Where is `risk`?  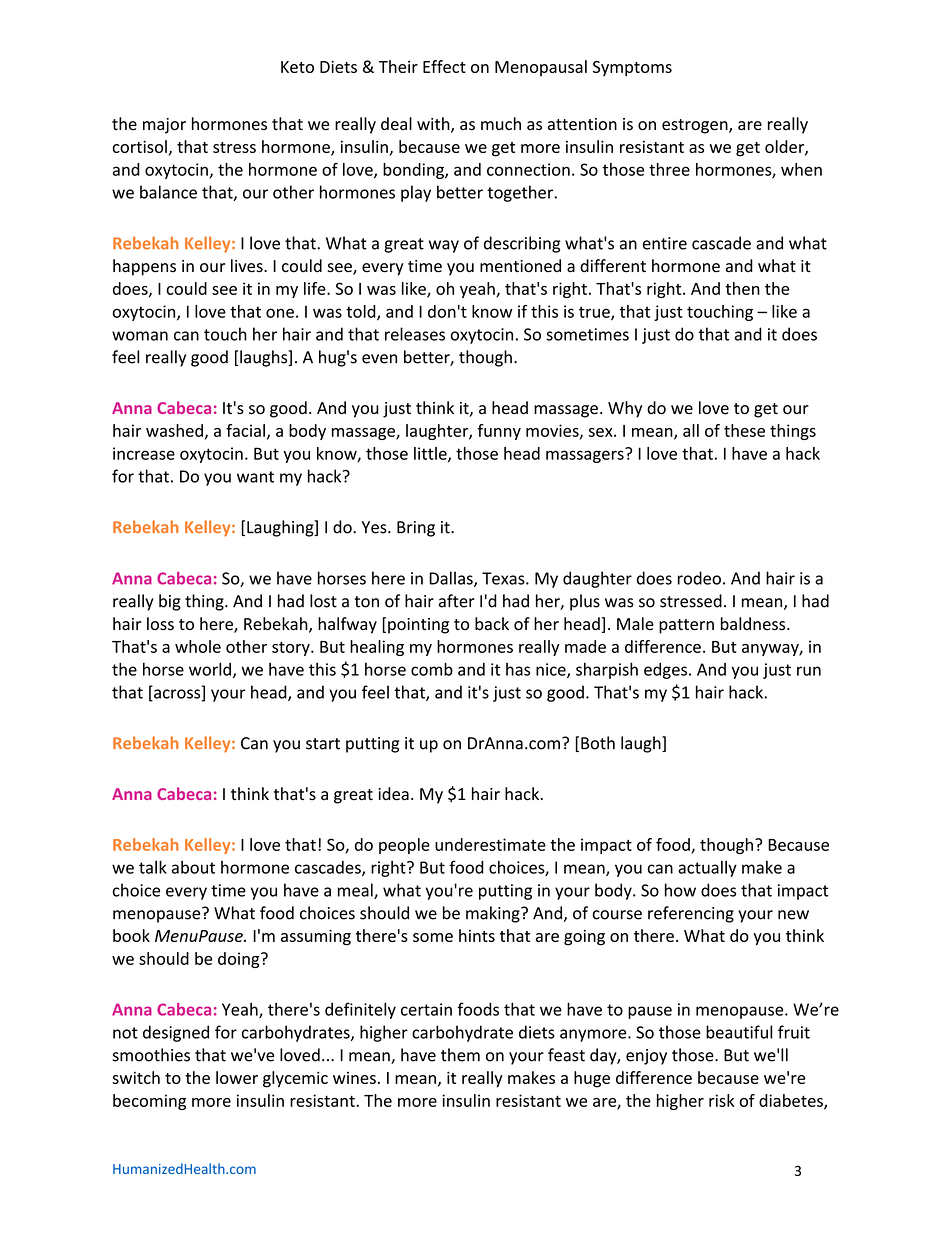 risk is located at coordinates (722, 1100).
